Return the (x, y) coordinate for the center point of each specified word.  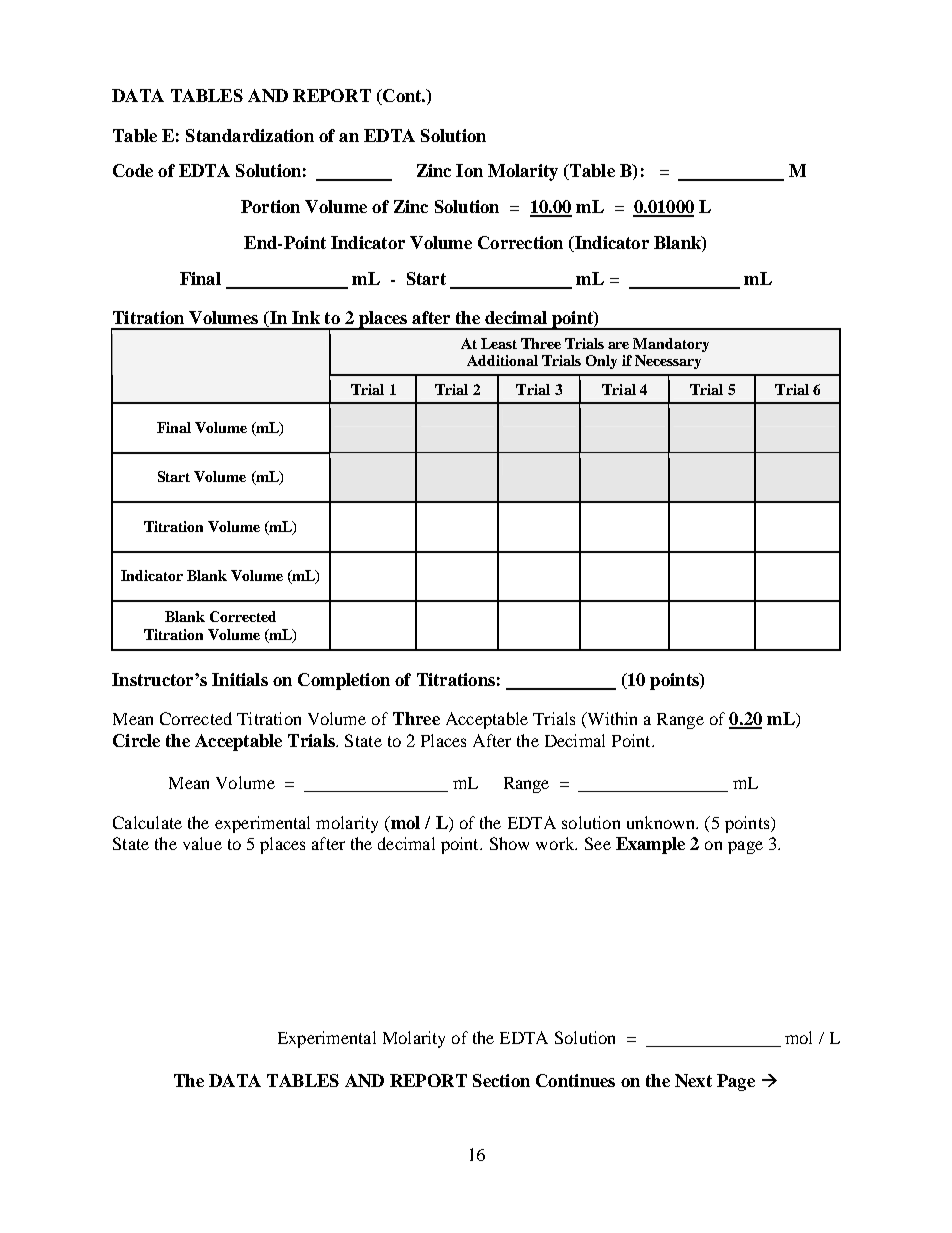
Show (509, 843)
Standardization (250, 135)
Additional (502, 360)
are (618, 345)
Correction (520, 242)
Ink (306, 317)
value (202, 843)
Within (611, 720)
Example (650, 845)
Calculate (147, 822)
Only (601, 362)
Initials (240, 679)
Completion (344, 681)
